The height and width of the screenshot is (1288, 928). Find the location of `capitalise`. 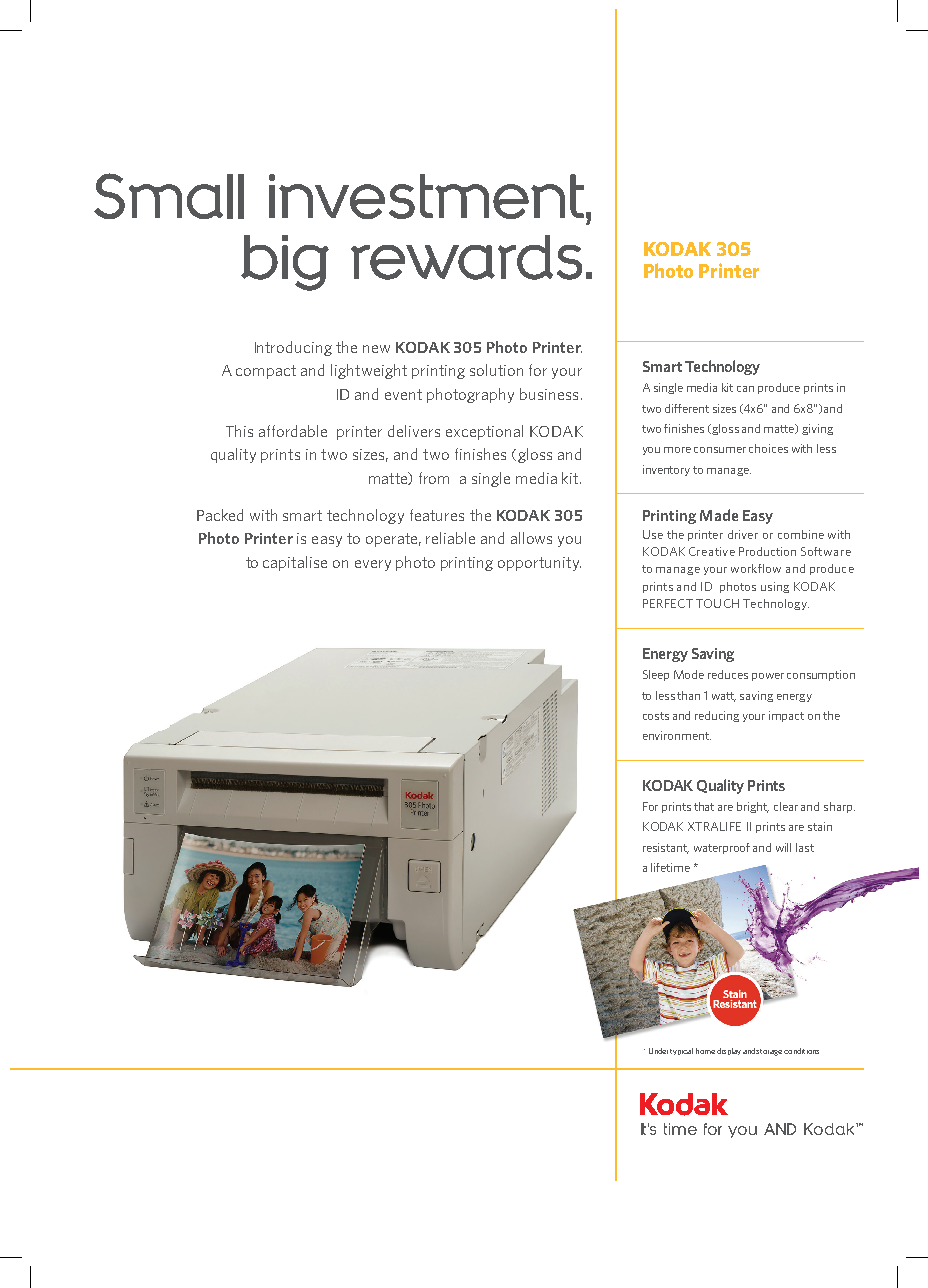

capitalise is located at coordinates (295, 563).
